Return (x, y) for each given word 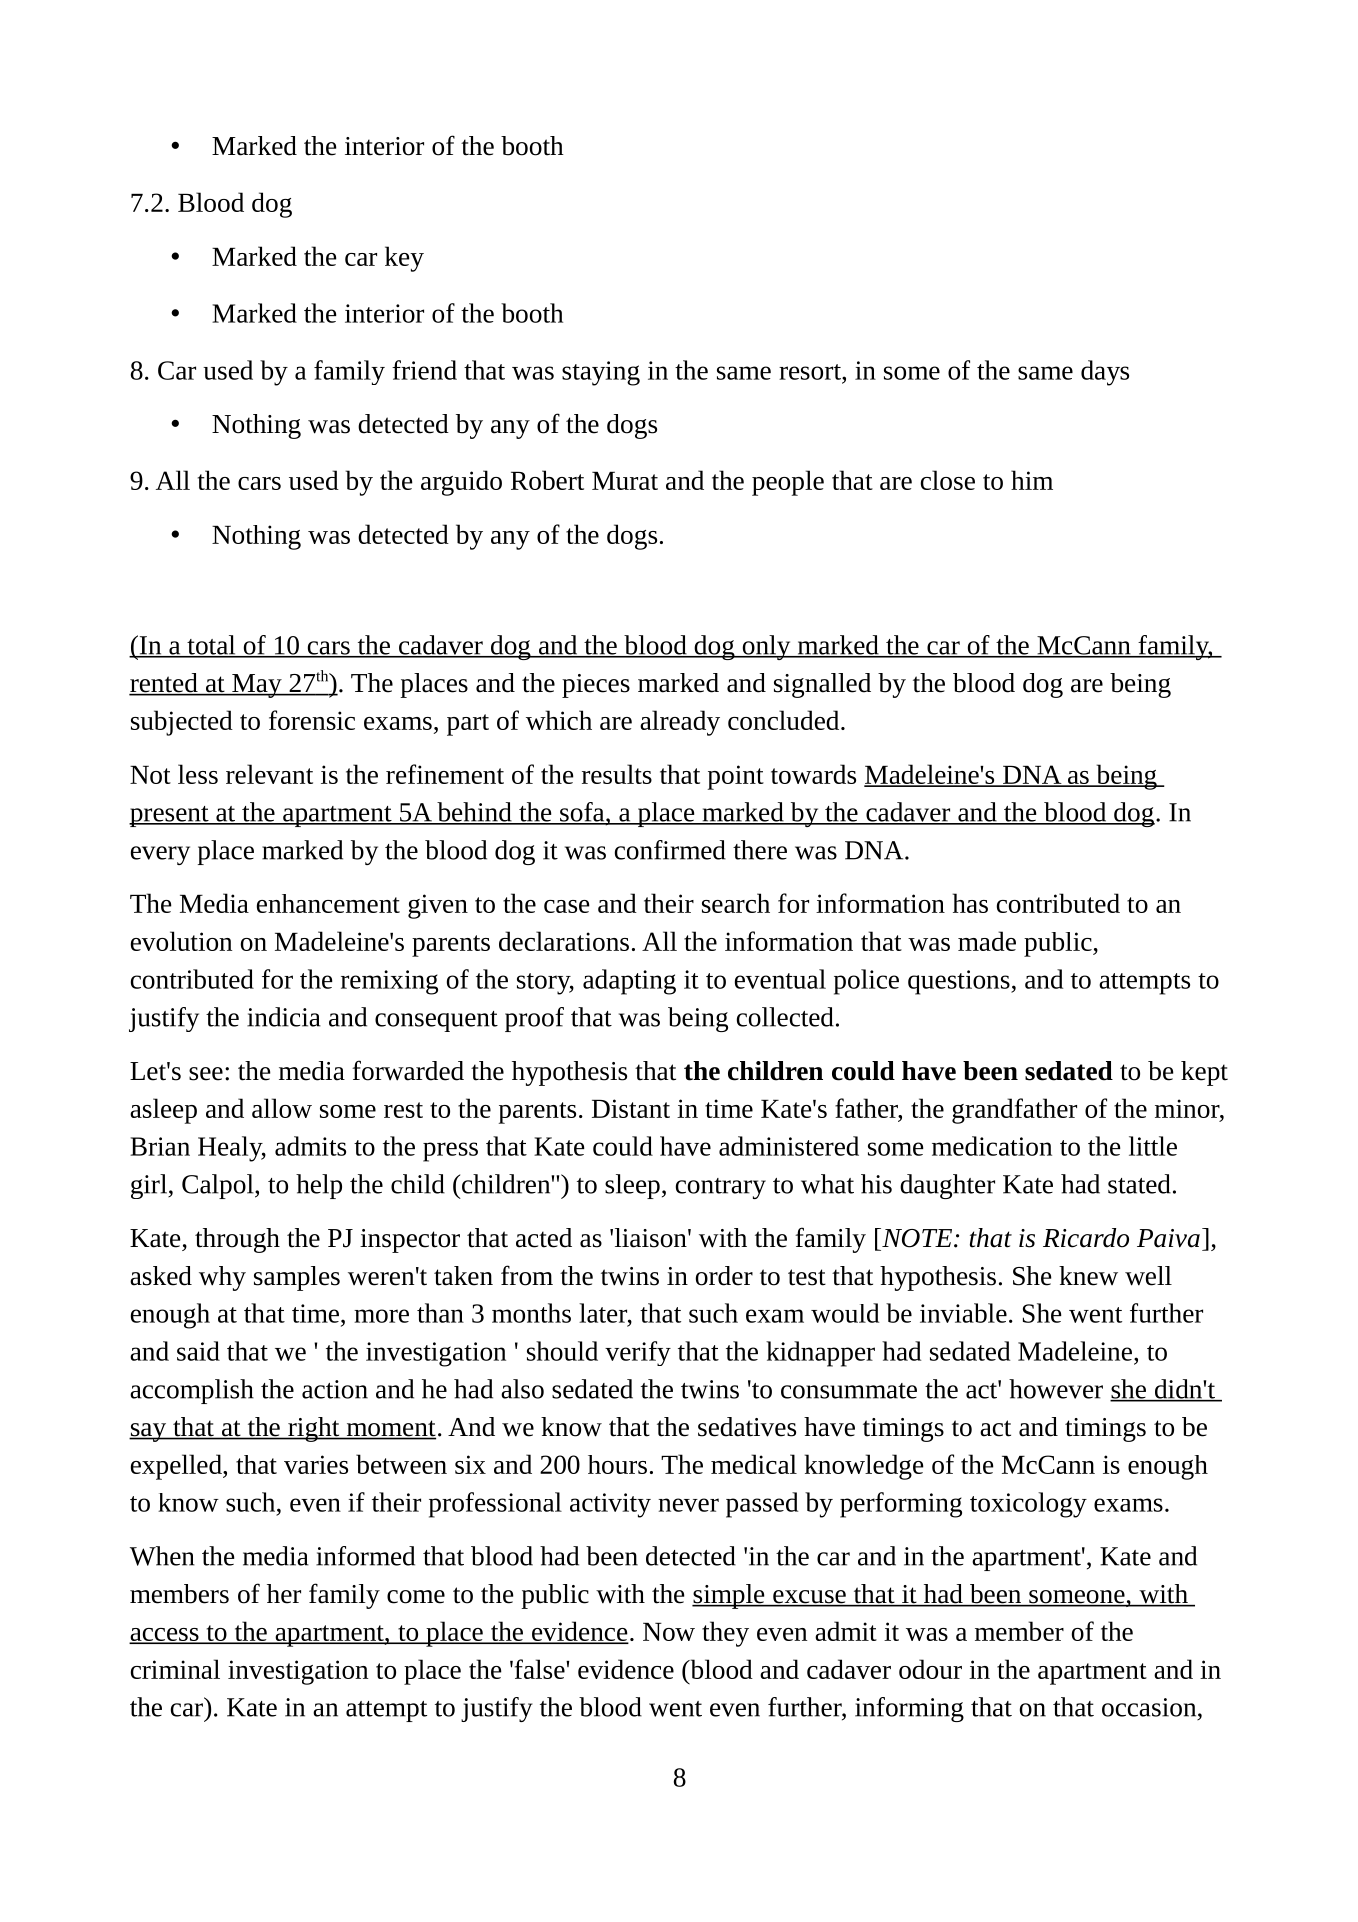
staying (601, 373)
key (404, 259)
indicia (284, 1017)
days (1105, 373)
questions (960, 982)
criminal (175, 1669)
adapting (629, 982)
